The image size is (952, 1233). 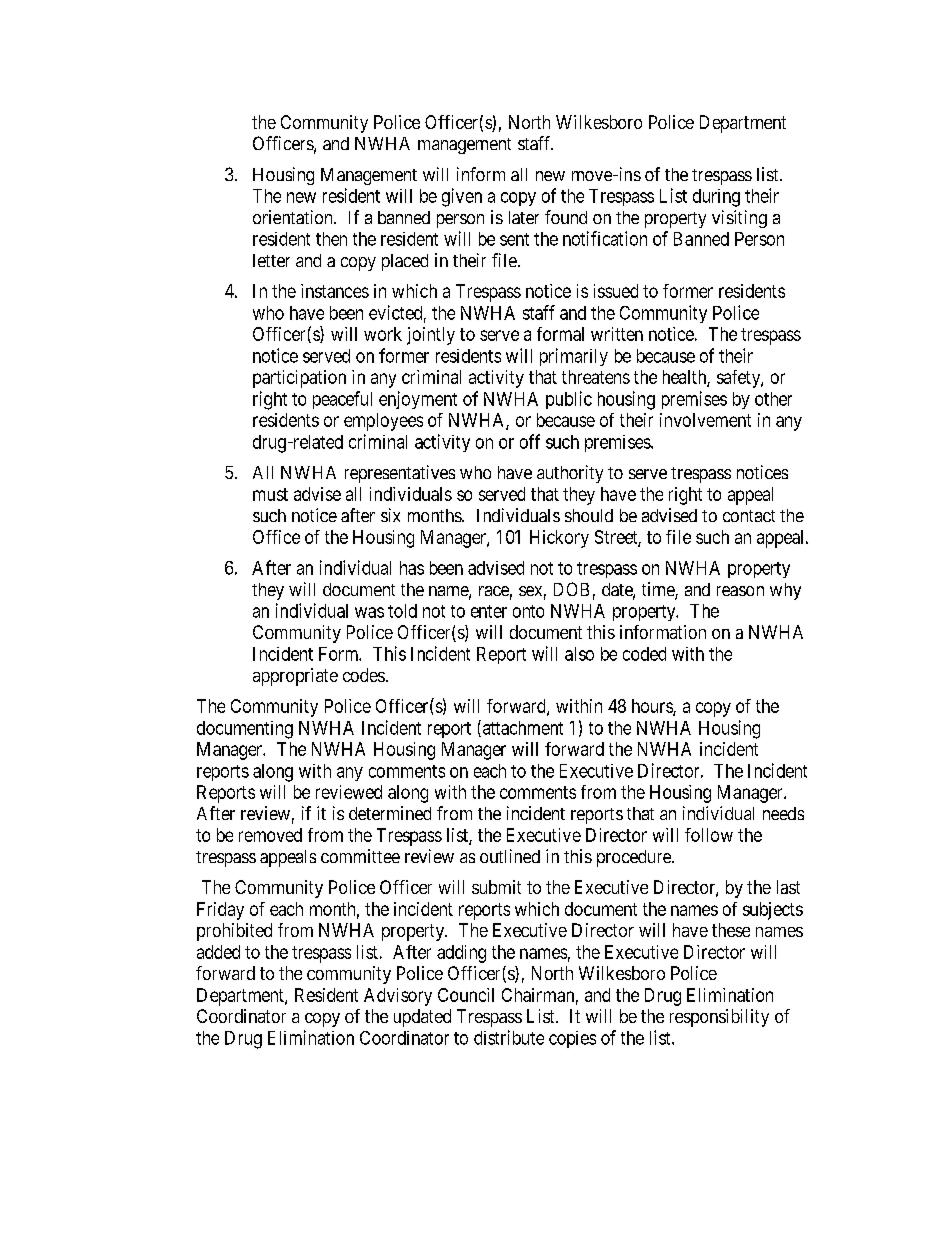 I want to click on public, so click(x=569, y=400).
